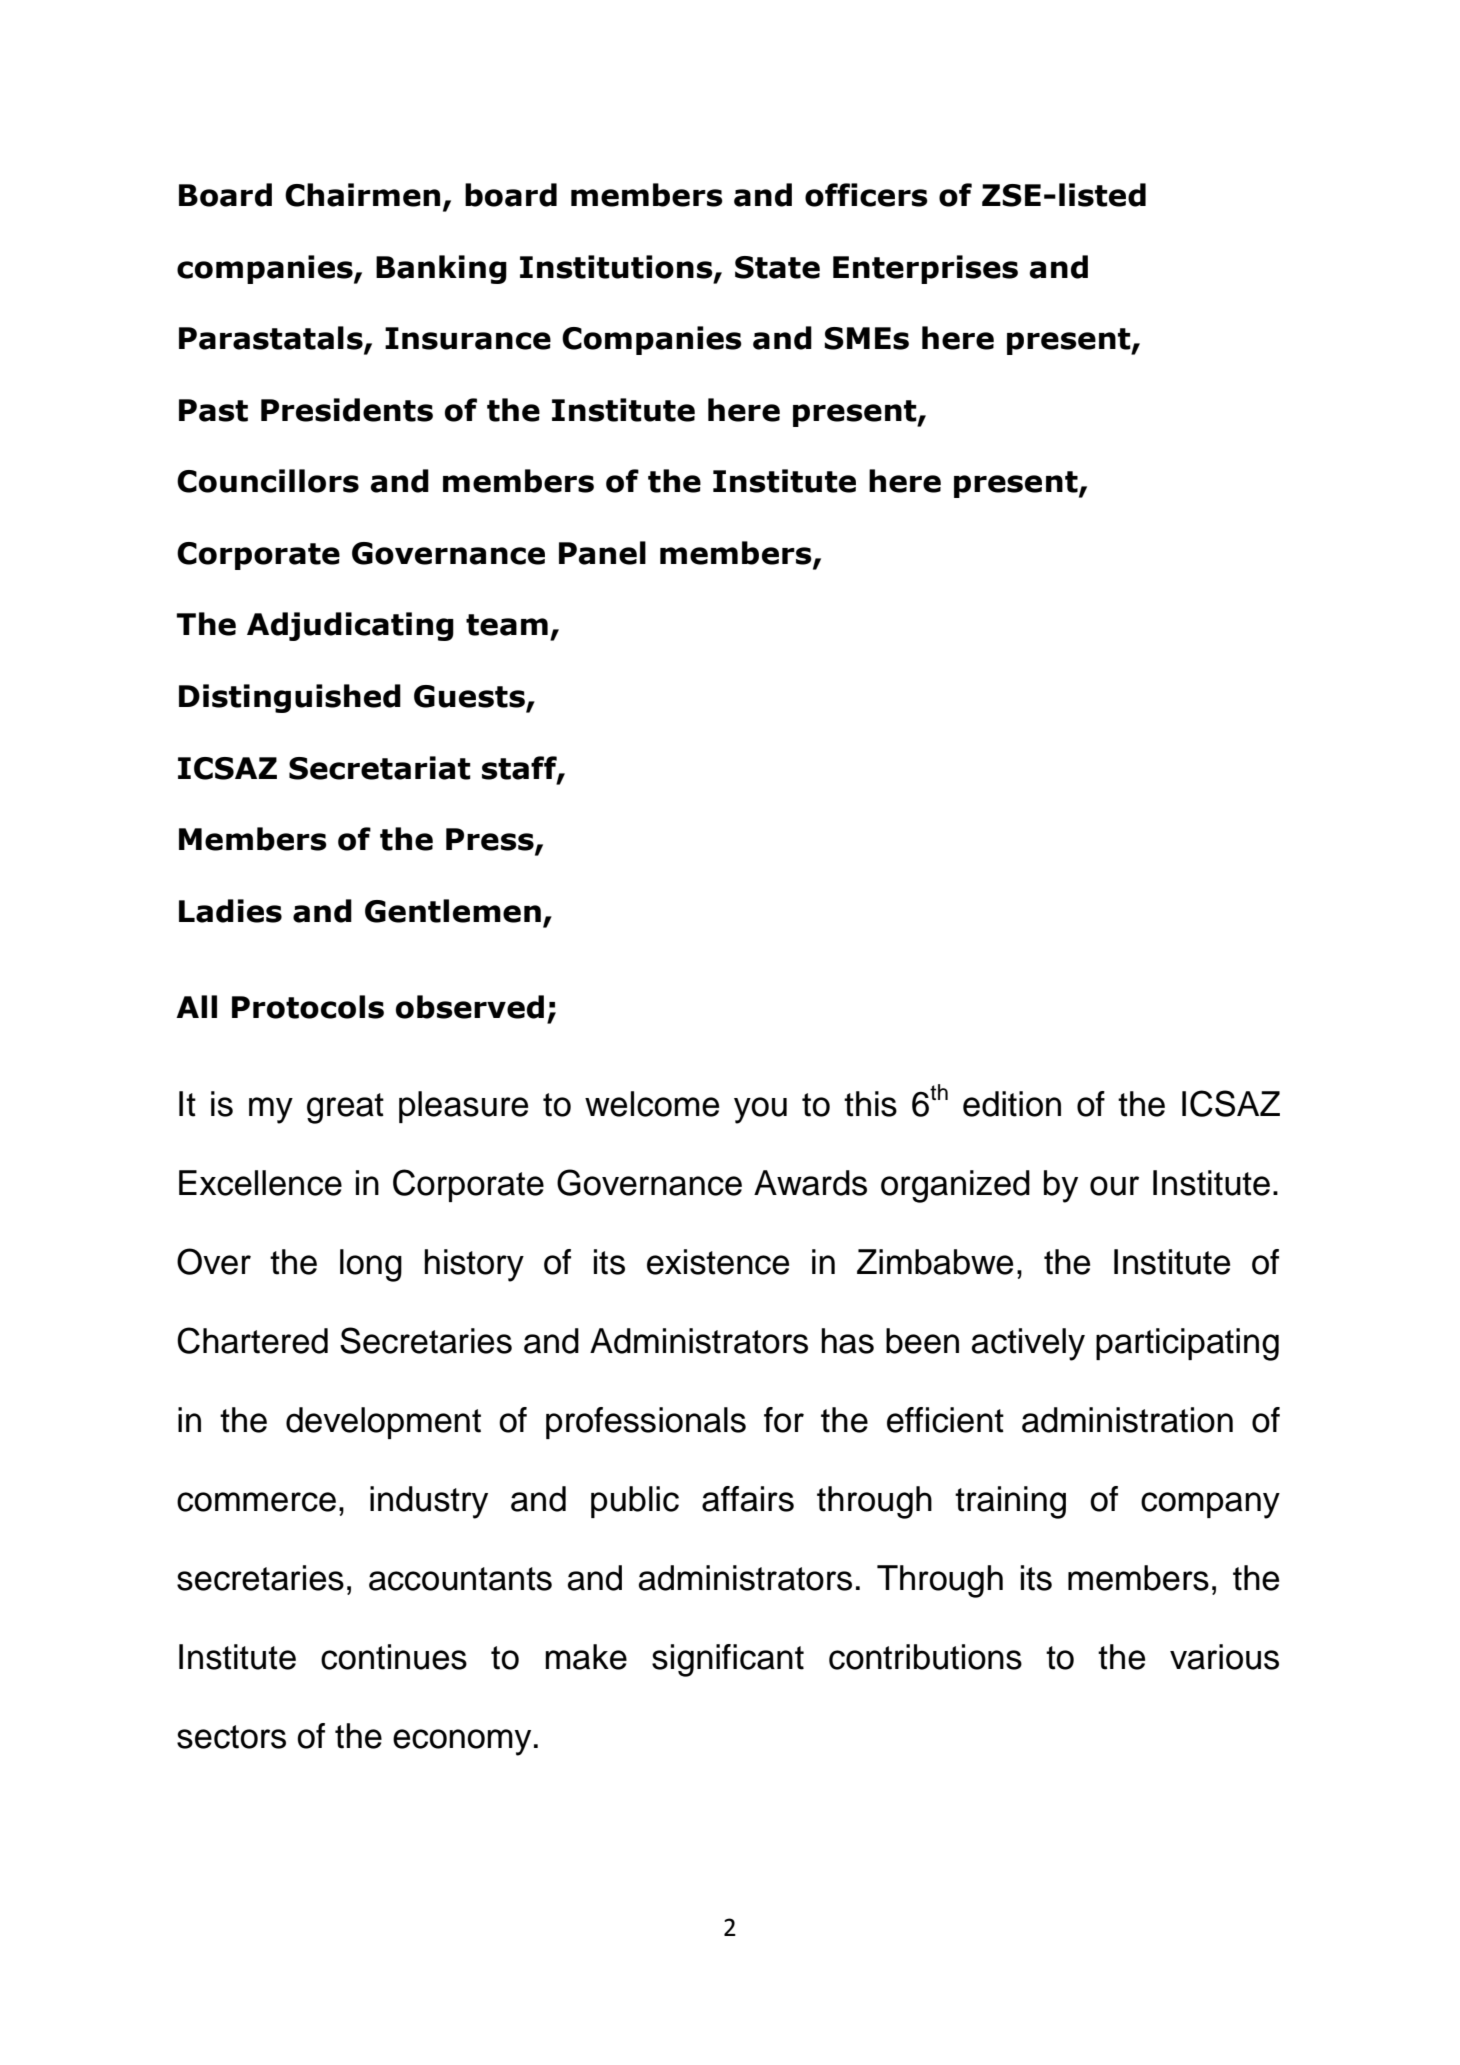 The width and height of the image is (1460, 2065). What do you see at coordinates (925, 269) in the image?
I see `Enterprises` at bounding box center [925, 269].
